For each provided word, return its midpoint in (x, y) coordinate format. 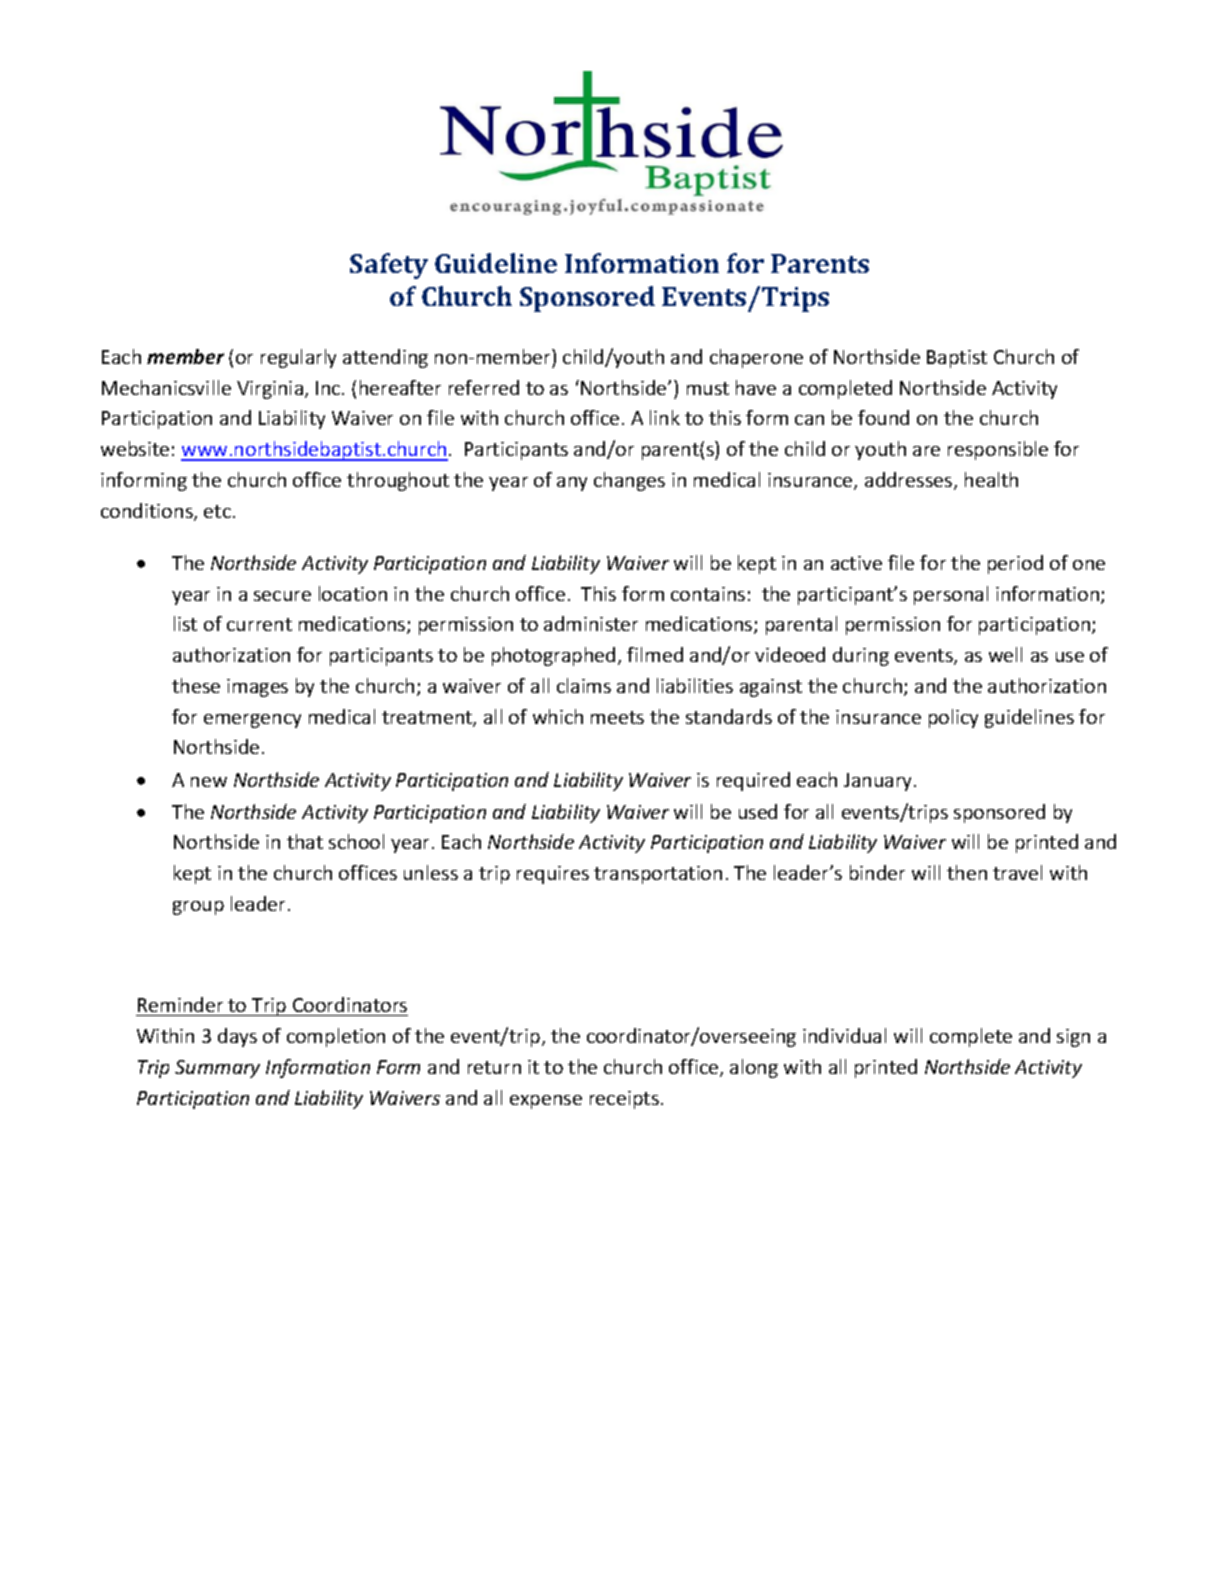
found (883, 417)
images (257, 688)
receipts (624, 1100)
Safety (389, 266)
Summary (217, 1069)
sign (1073, 1038)
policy (953, 718)
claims (584, 685)
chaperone (756, 358)
